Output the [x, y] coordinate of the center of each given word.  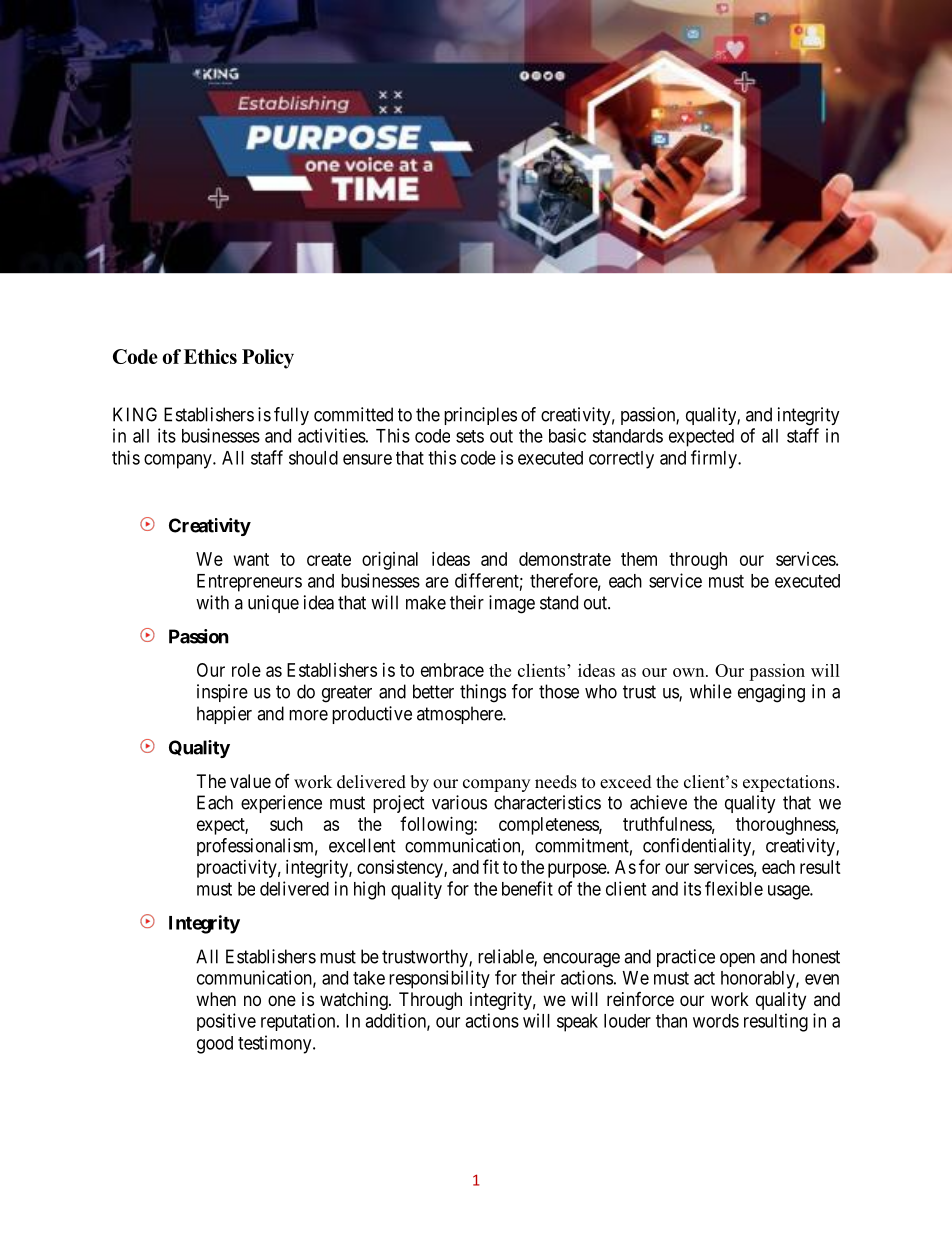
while [711, 691]
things [483, 693]
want [251, 559]
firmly [715, 459]
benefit [527, 888]
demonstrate [565, 559]
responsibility [439, 979]
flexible [734, 888]
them [639, 559]
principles [480, 416]
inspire [222, 693]
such [286, 824]
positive [226, 1022]
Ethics [210, 356]
